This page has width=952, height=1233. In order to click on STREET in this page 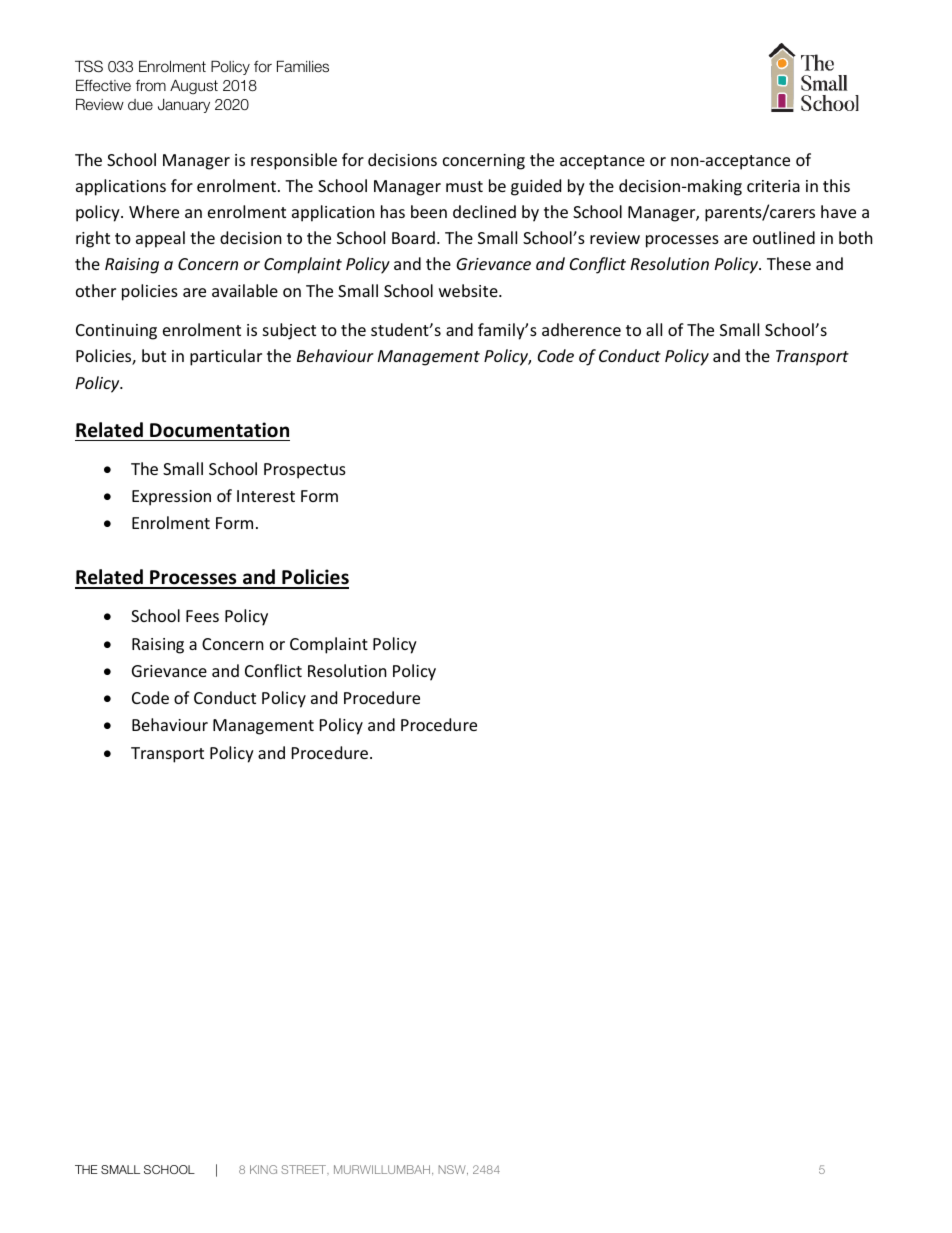, I will do `click(305, 1169)`.
